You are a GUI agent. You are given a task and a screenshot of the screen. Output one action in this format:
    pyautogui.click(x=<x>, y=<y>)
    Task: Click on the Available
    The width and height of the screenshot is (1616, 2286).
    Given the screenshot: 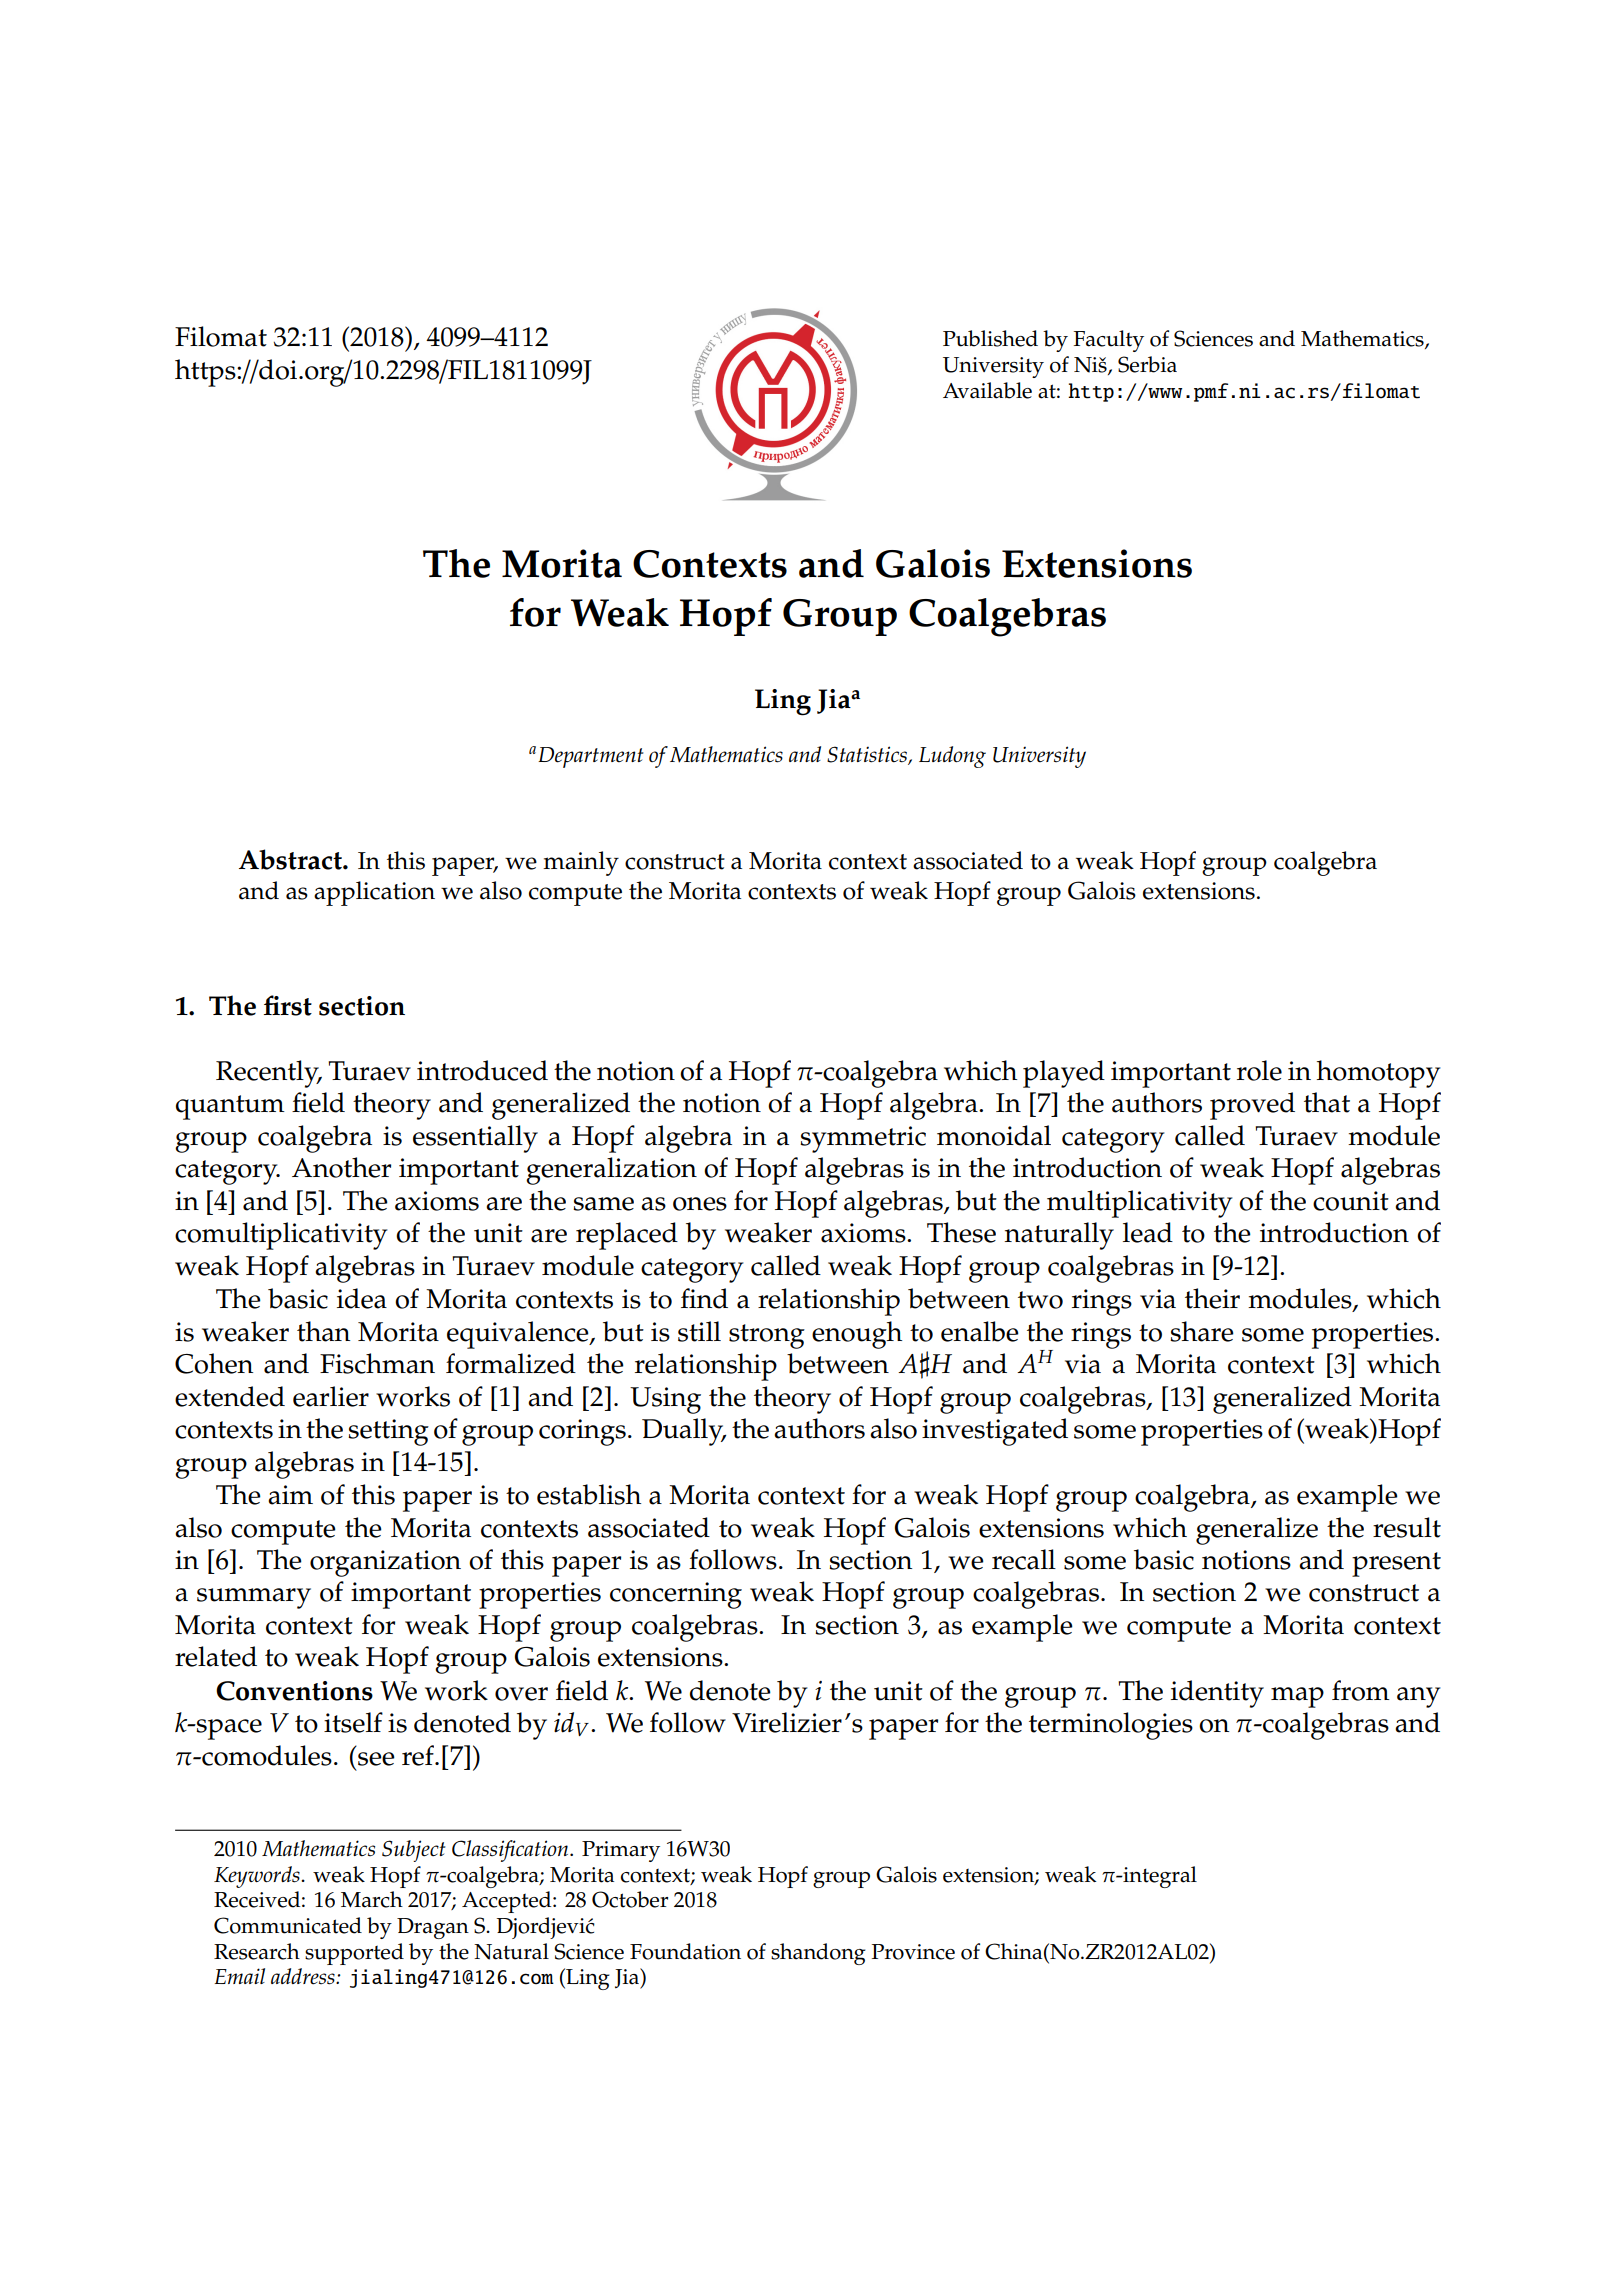 What is the action you would take?
    pyautogui.click(x=987, y=390)
